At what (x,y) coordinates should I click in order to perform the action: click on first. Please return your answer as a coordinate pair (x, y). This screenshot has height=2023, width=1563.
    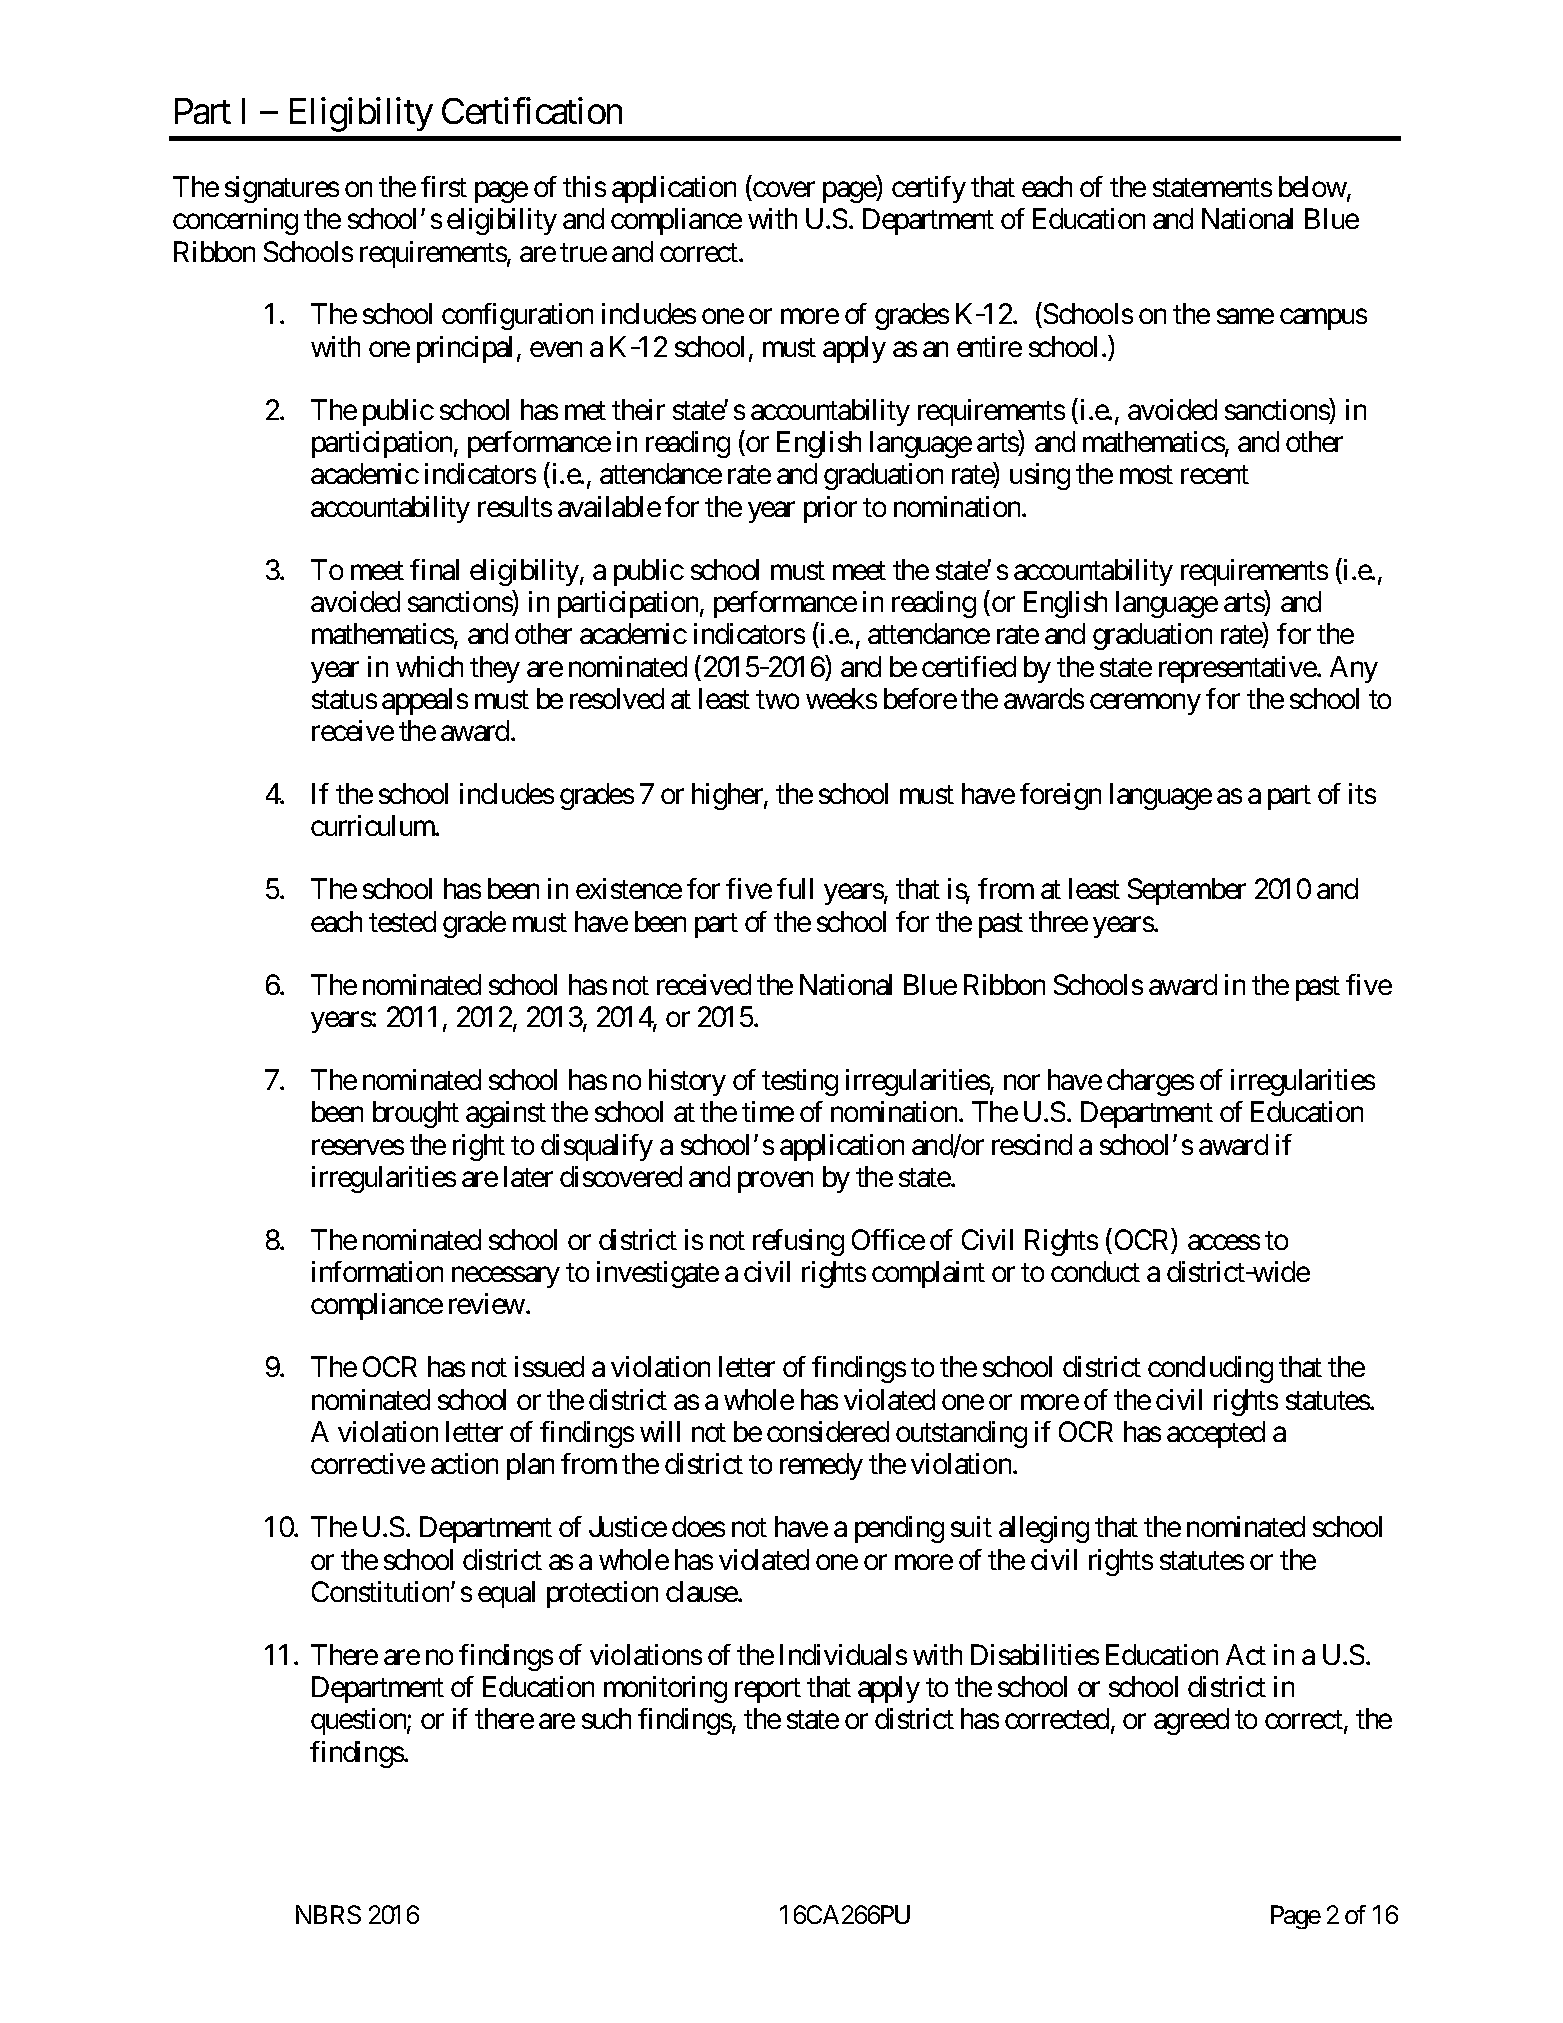
    Looking at the image, I should click on (444, 186).
